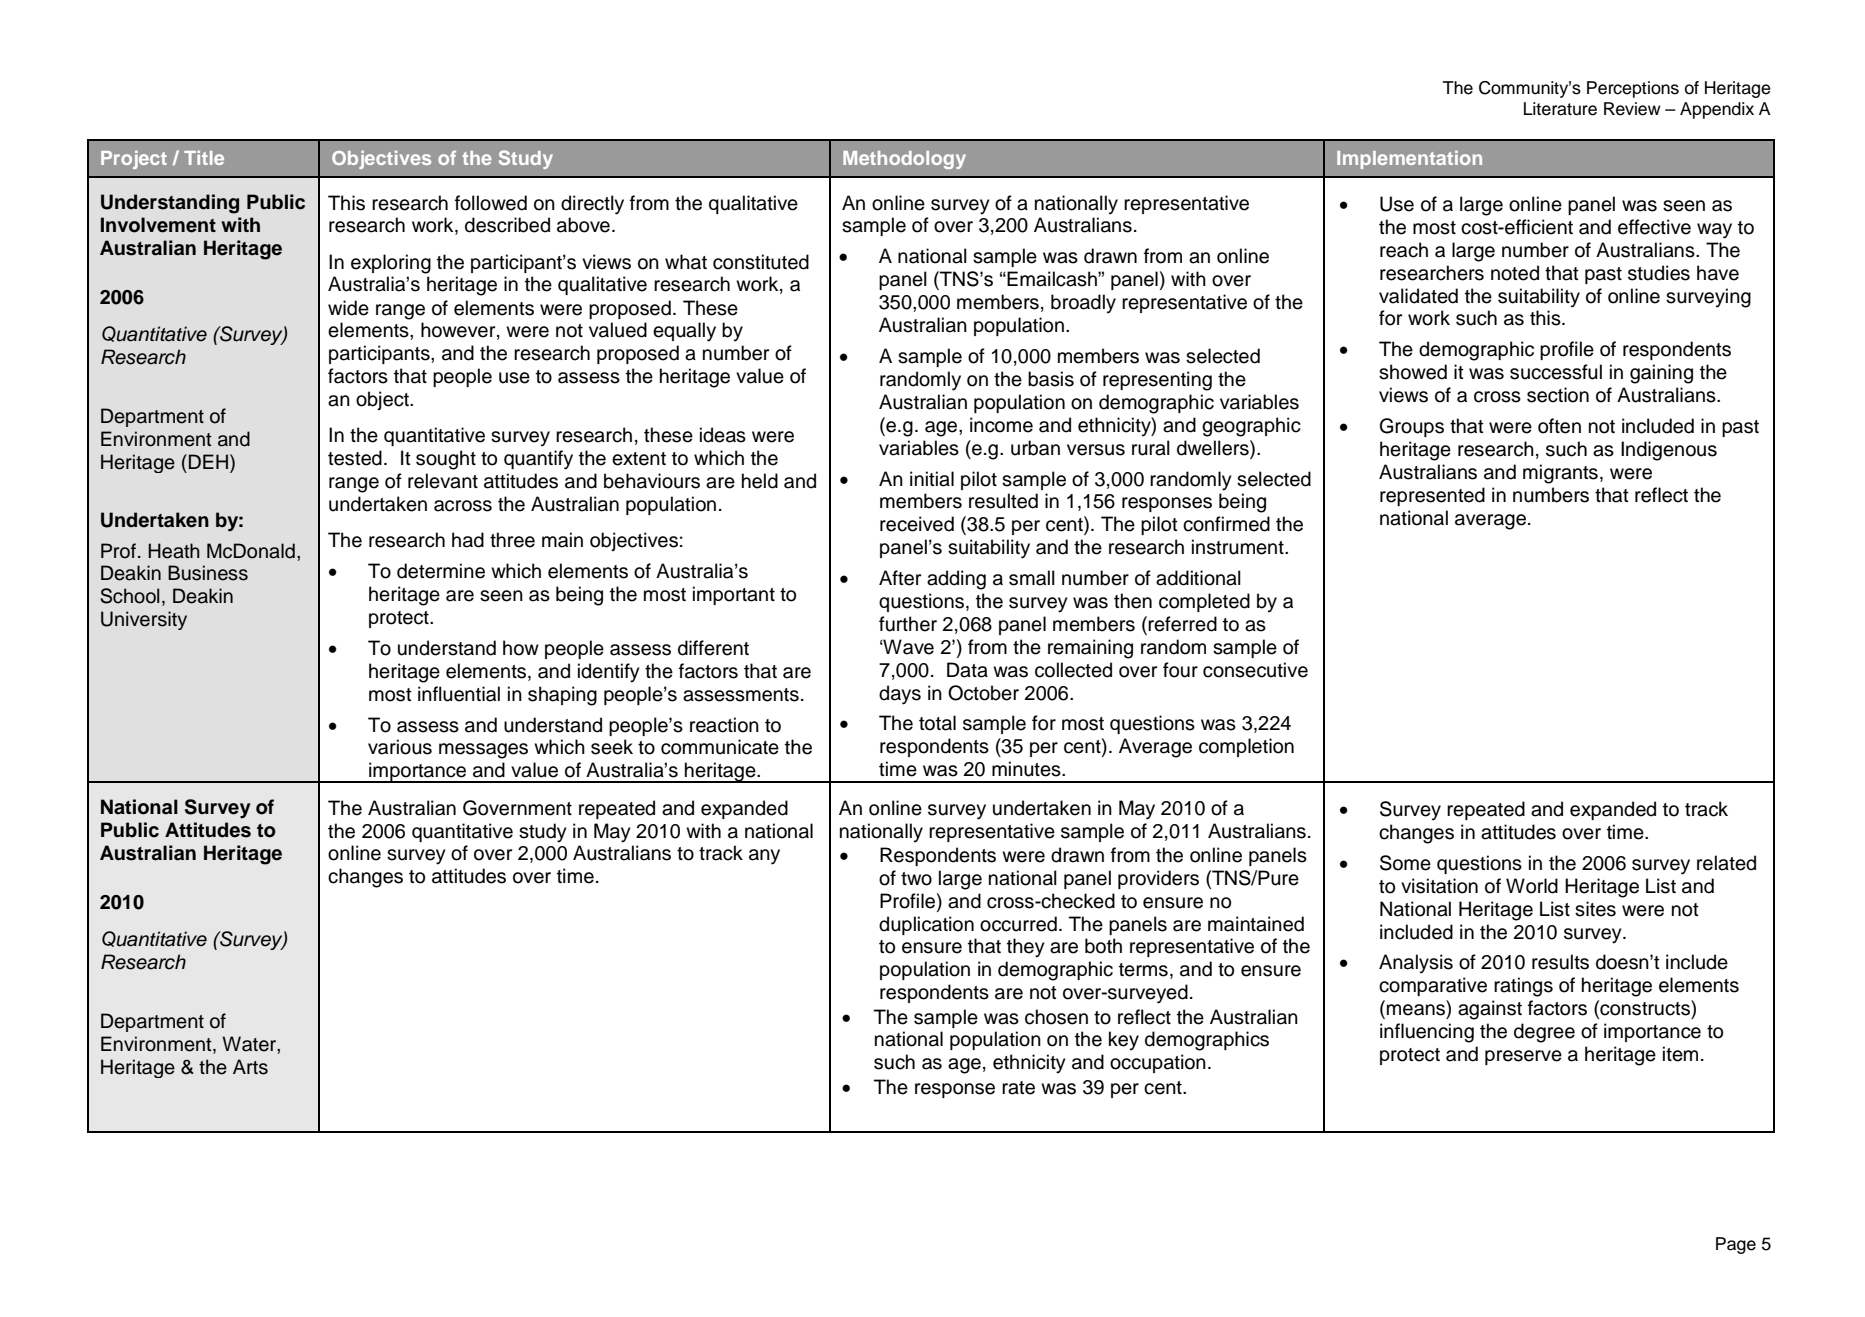 Image resolution: width=1865 pixels, height=1317 pixels. I want to click on Arts, so click(250, 1067).
